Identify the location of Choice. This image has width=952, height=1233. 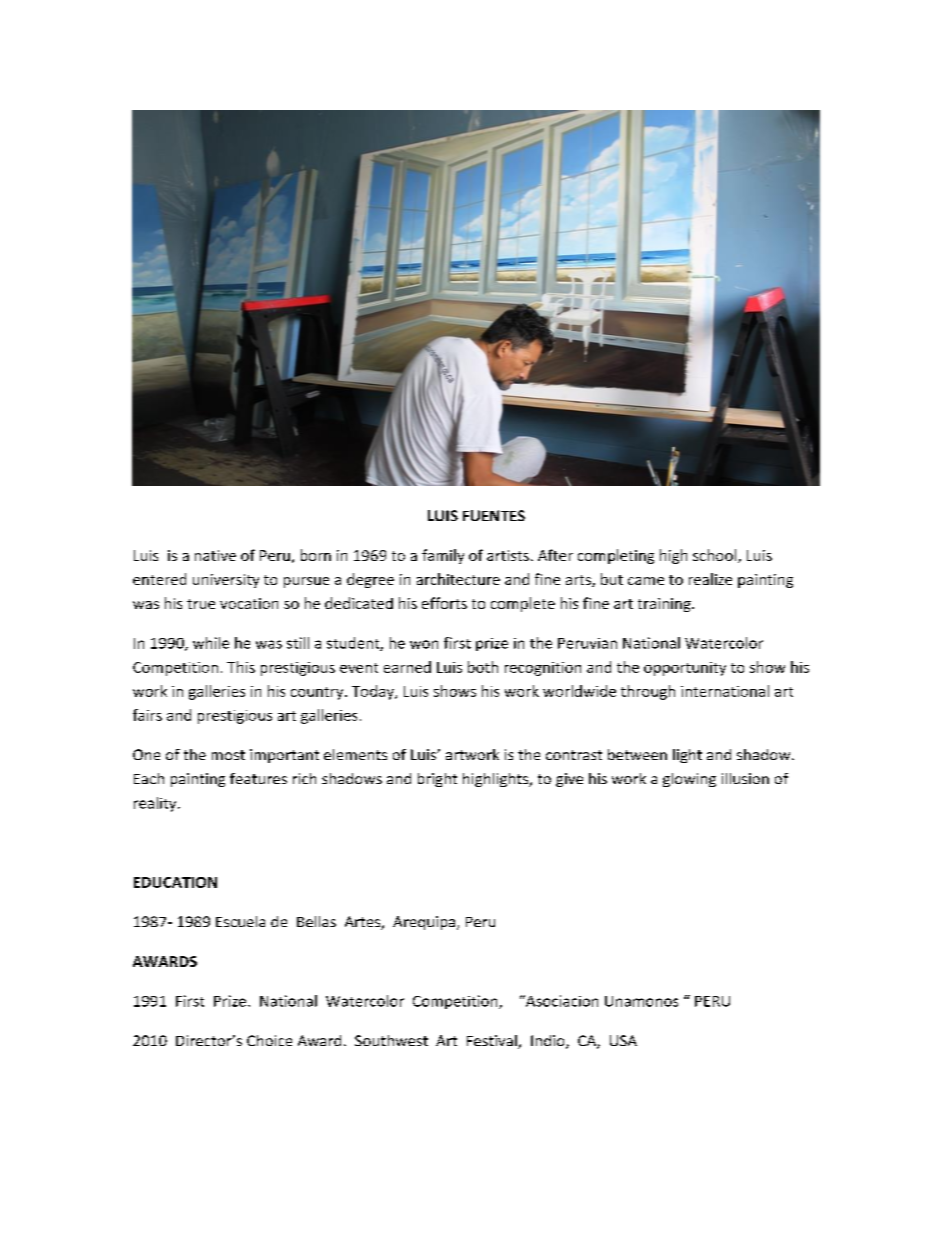
(269, 1040).
